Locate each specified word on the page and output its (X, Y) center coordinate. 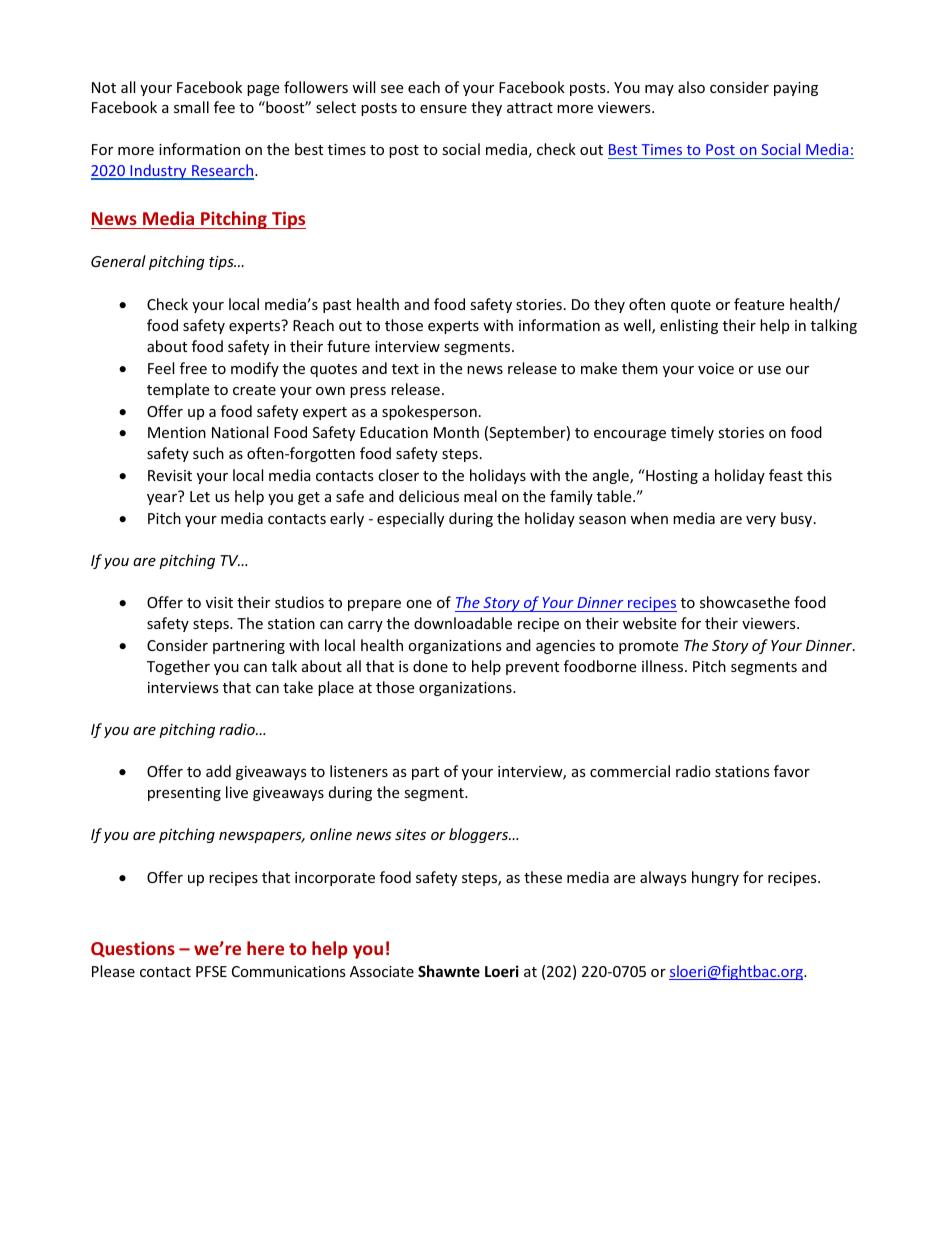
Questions (133, 949)
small (191, 107)
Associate (382, 971)
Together (178, 667)
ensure (443, 109)
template (178, 390)
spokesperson (429, 412)
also (691, 87)
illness (664, 666)
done (430, 666)
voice (716, 368)
